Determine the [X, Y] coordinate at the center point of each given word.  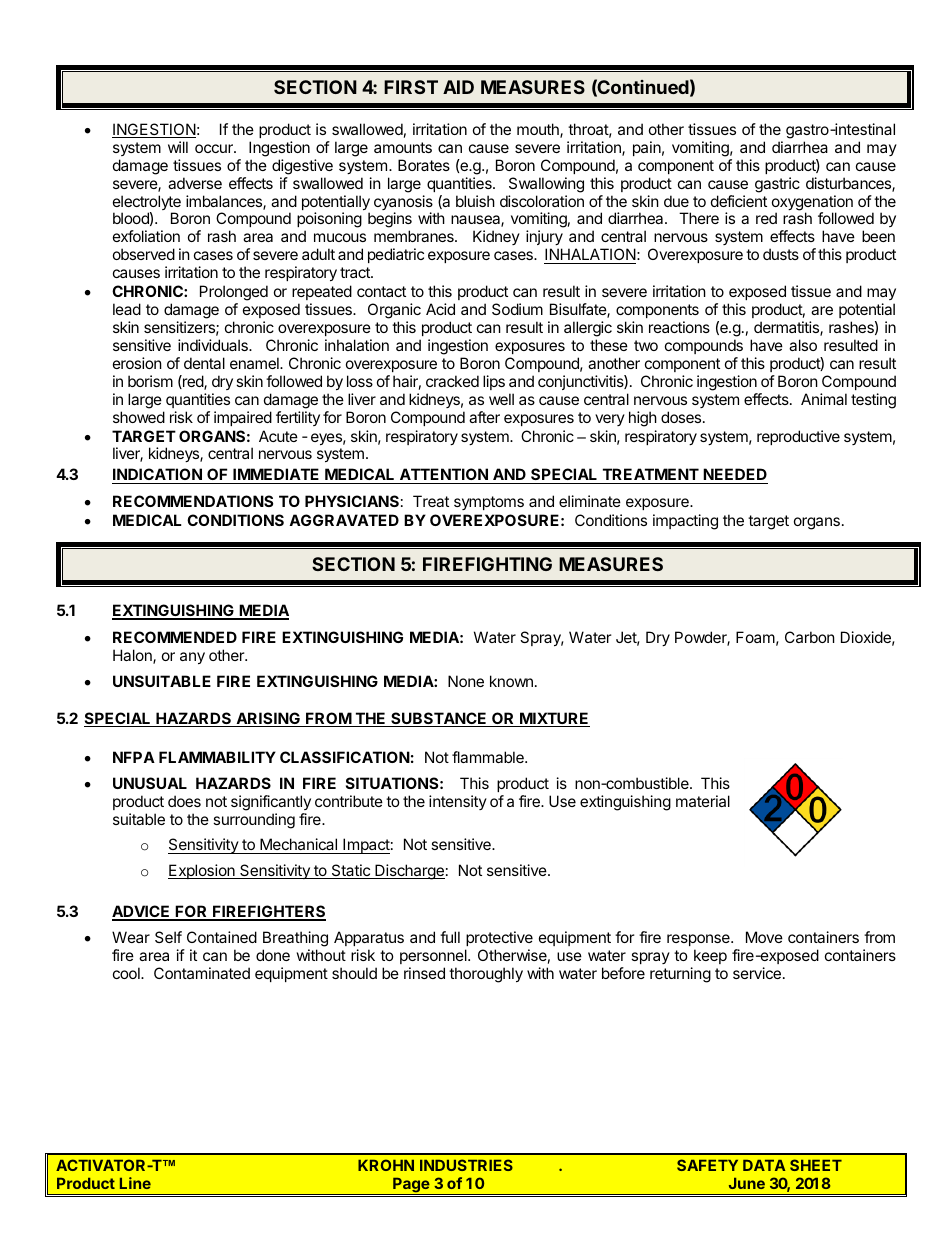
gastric [777, 185]
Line [135, 1183]
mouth [539, 130]
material [703, 801]
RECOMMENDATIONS [193, 501]
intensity [458, 802]
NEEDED [735, 474]
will [178, 147]
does [184, 801]
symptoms [489, 503]
